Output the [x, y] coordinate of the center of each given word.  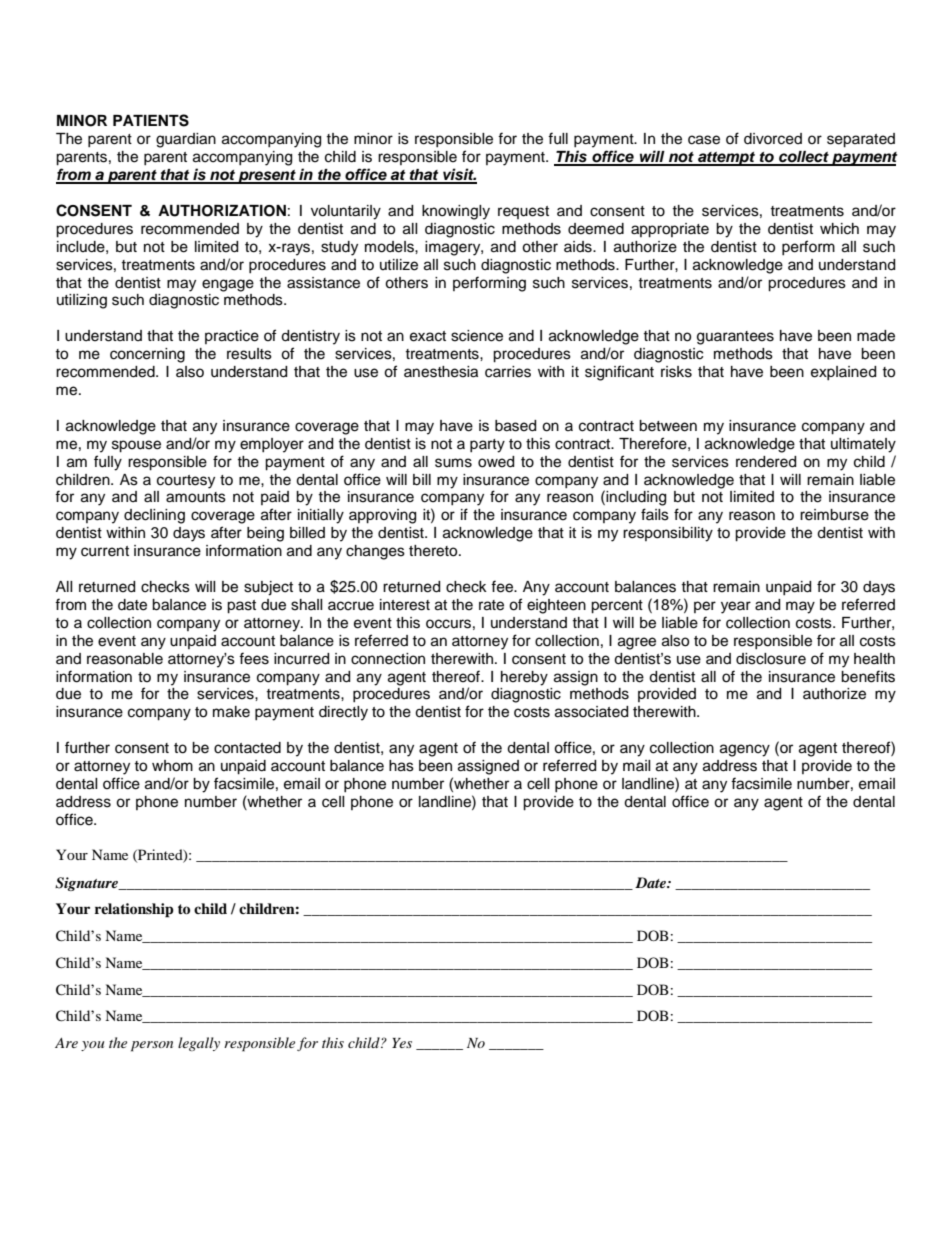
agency [745, 750]
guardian [186, 140]
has [401, 766]
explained [843, 373]
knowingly [456, 212]
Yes [402, 1043]
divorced [773, 139]
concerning [147, 355]
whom [172, 766]
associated [591, 712]
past [241, 607]
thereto [434, 551]
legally [199, 1044]
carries [508, 372]
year [736, 607]
